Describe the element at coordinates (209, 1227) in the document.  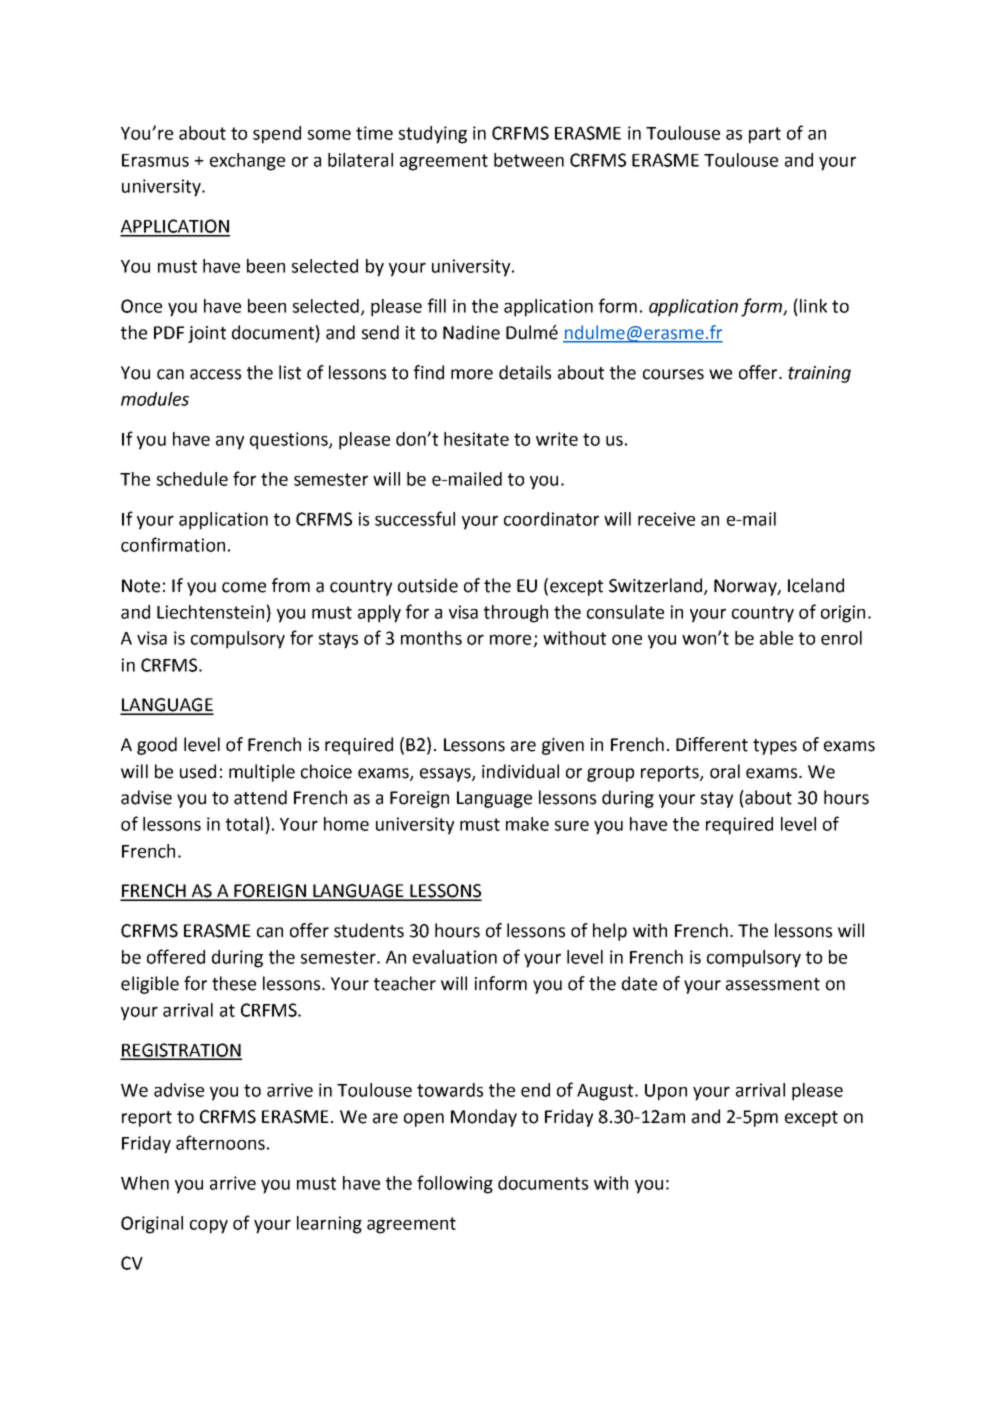
I see `copy` at that location.
